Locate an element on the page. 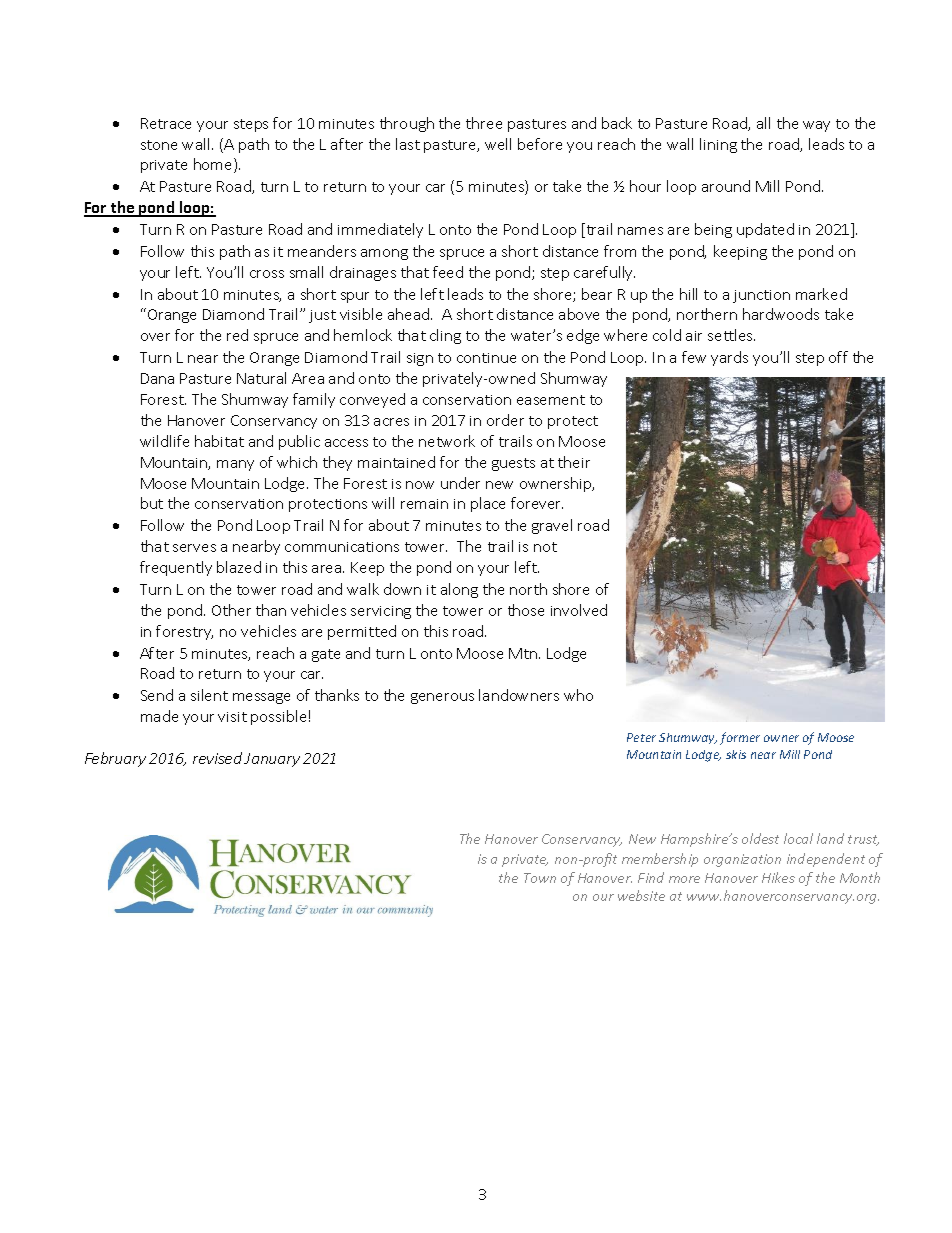 This document has width=952, height=1233. but is located at coordinates (152, 503).
